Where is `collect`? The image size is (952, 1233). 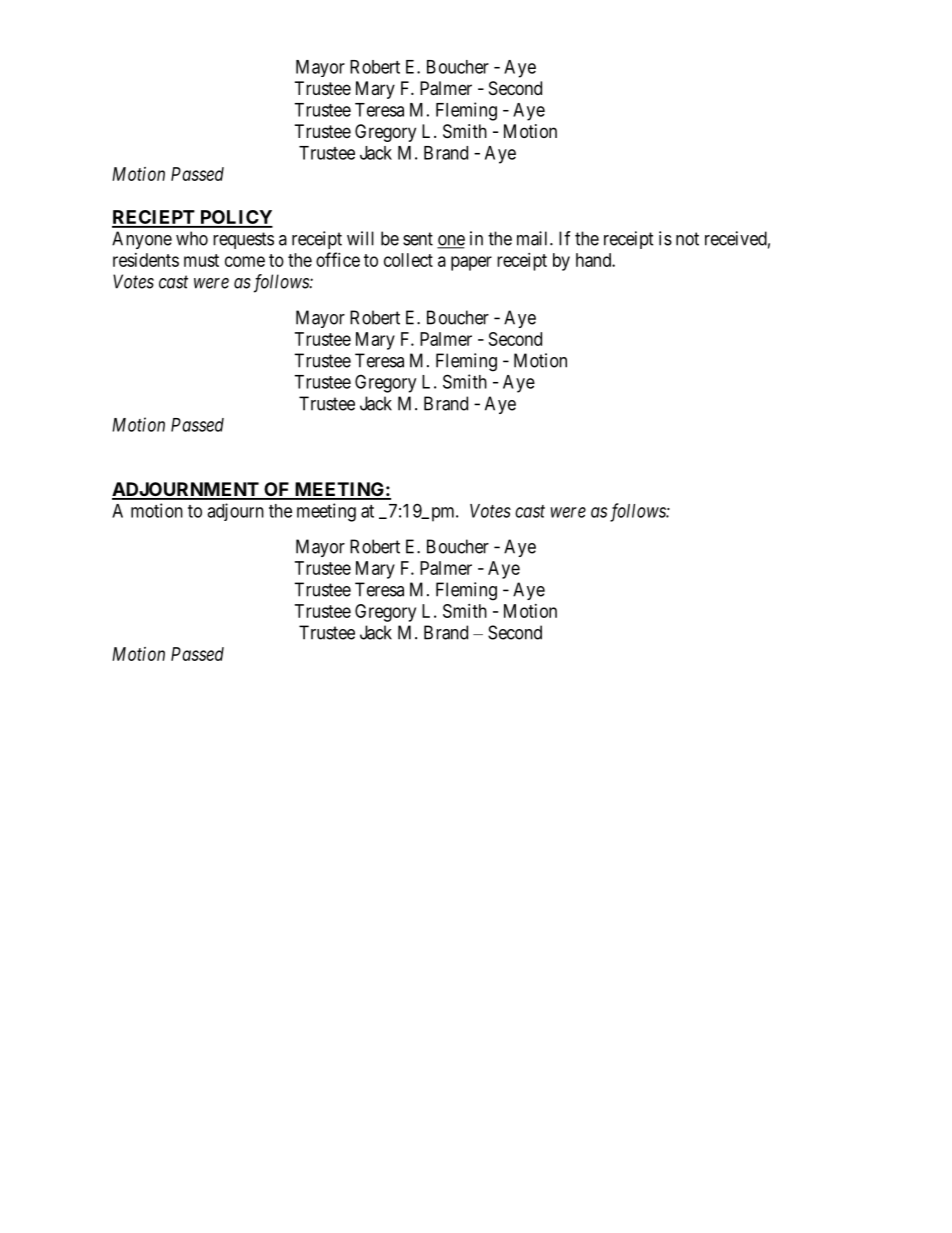 collect is located at coordinates (408, 260).
